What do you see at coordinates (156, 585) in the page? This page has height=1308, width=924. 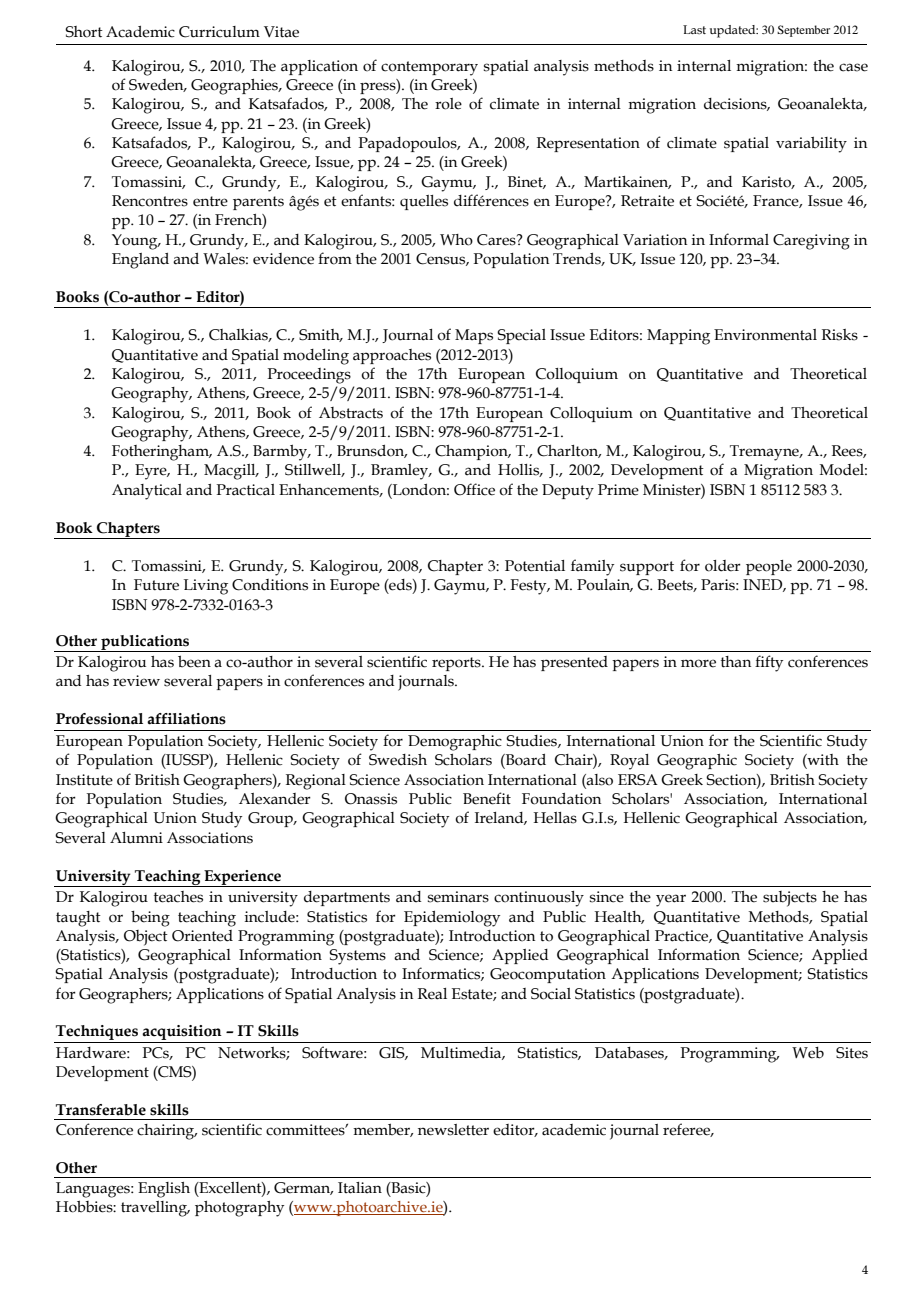 I see `Future` at bounding box center [156, 585].
